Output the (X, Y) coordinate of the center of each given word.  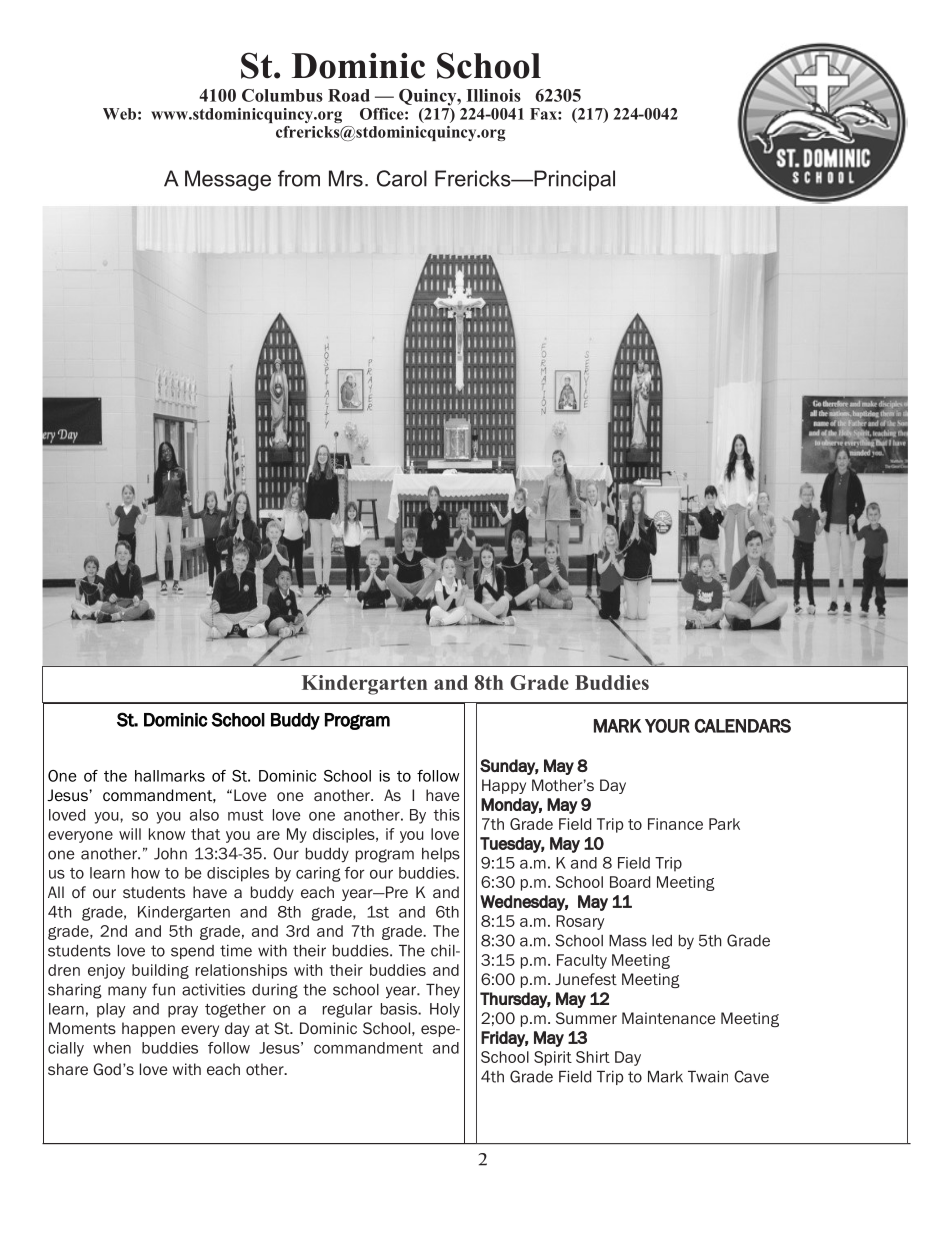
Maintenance (668, 1018)
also (204, 815)
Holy (445, 1010)
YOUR (667, 726)
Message (228, 180)
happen (148, 1029)
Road (349, 95)
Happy (504, 786)
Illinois (493, 95)
